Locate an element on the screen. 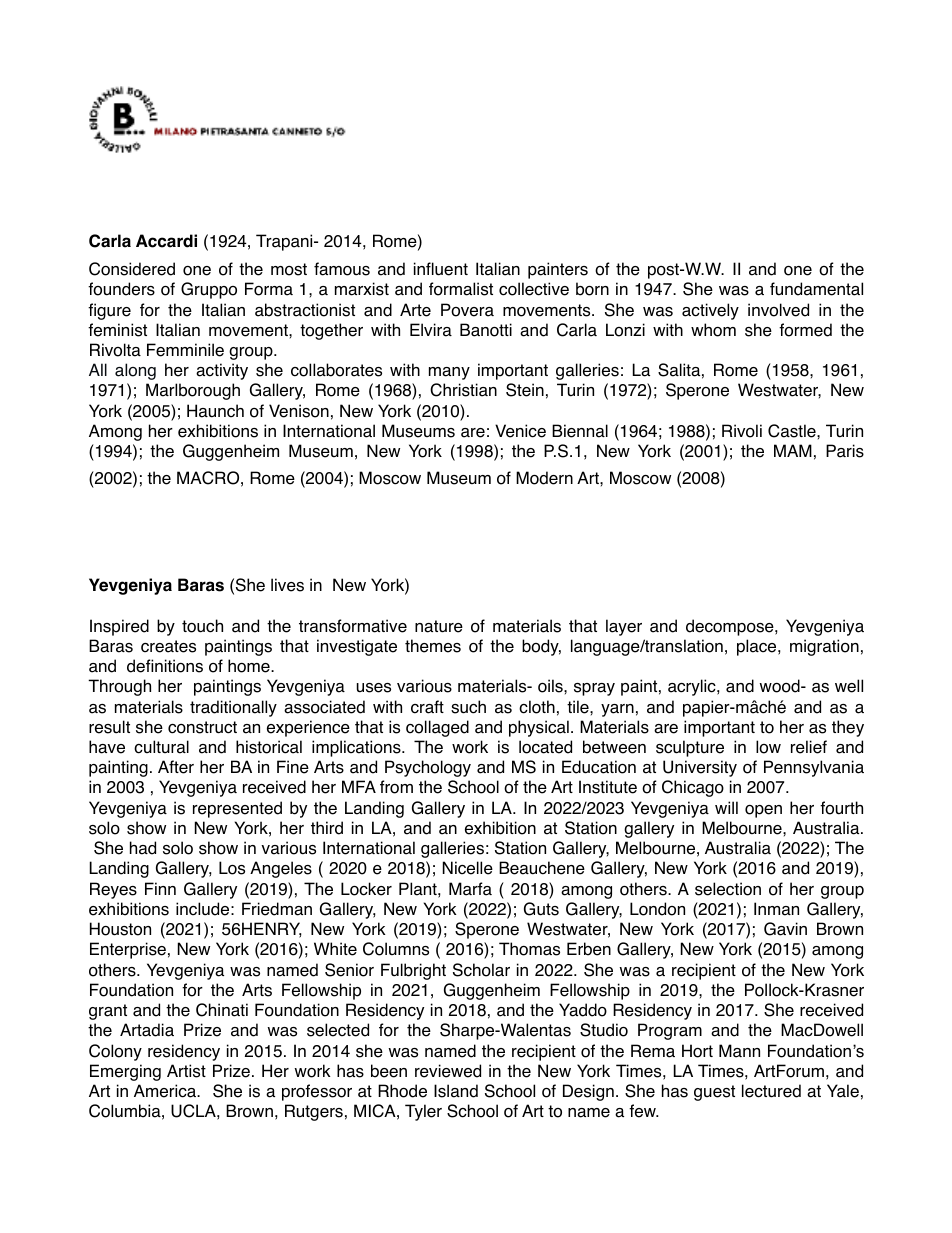 The image size is (952, 1233). touch is located at coordinates (202, 626).
